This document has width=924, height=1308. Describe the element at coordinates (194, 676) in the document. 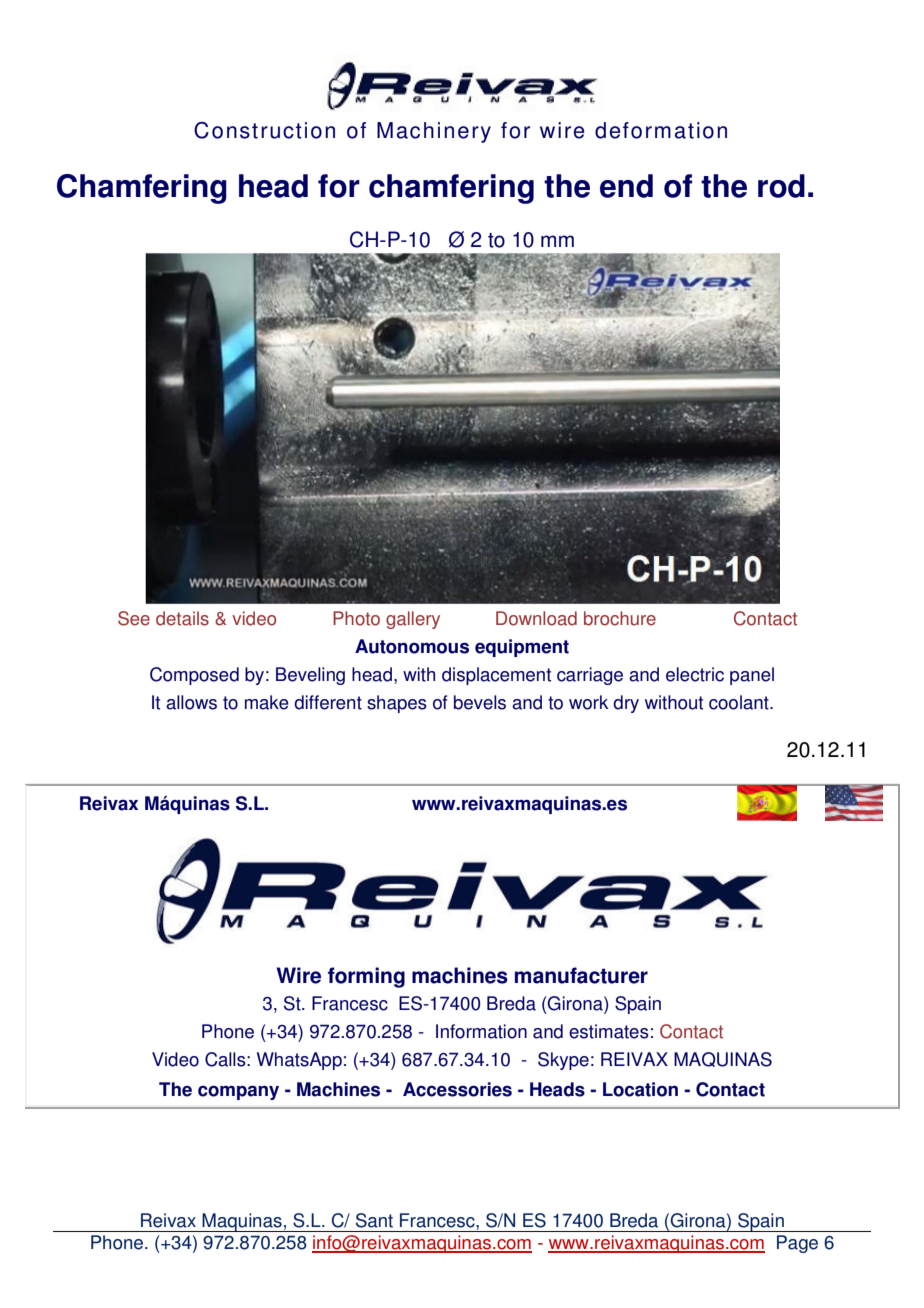

I see `Composed` at that location.
